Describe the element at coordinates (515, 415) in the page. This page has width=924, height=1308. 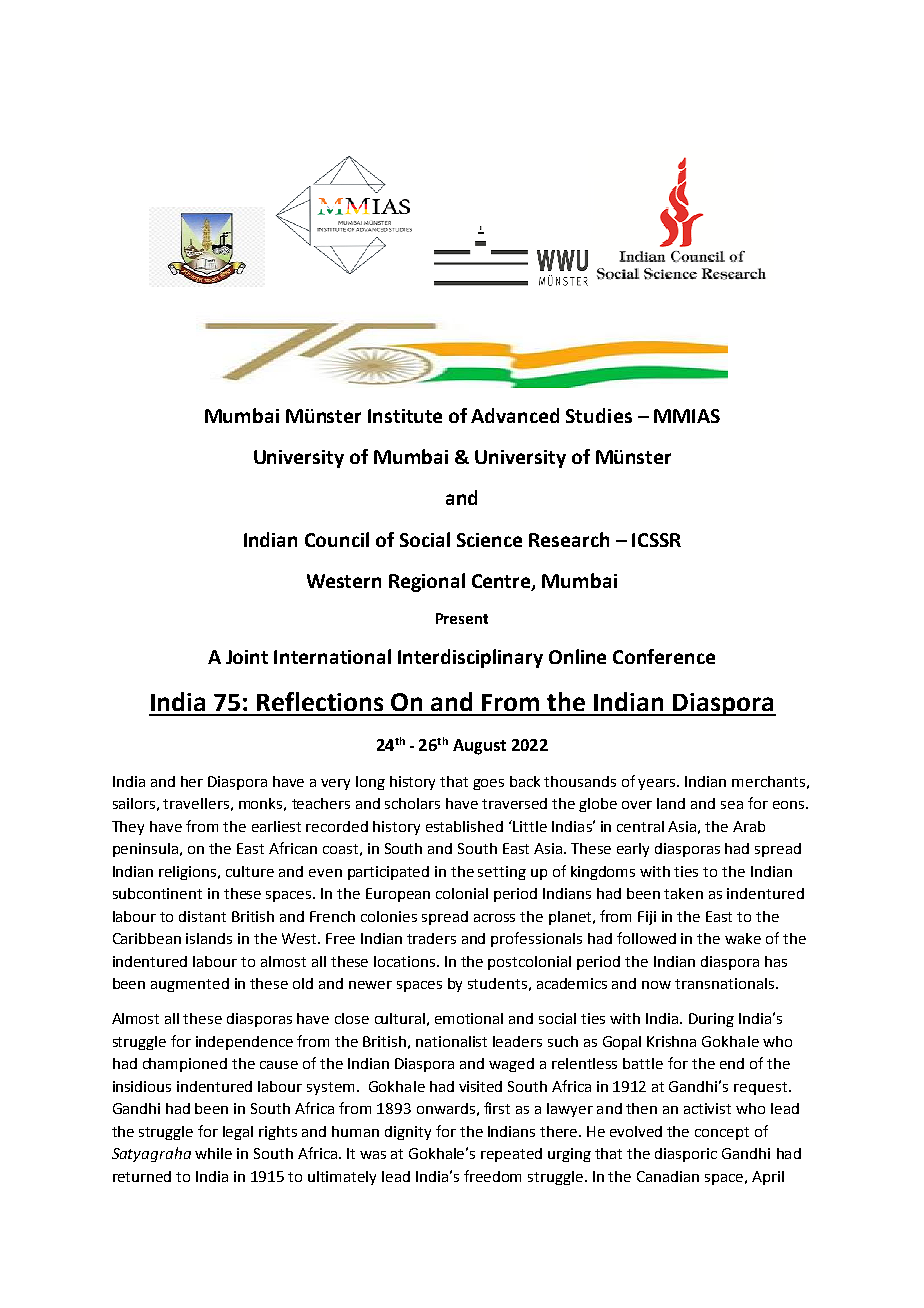
I see `Advanced` at that location.
